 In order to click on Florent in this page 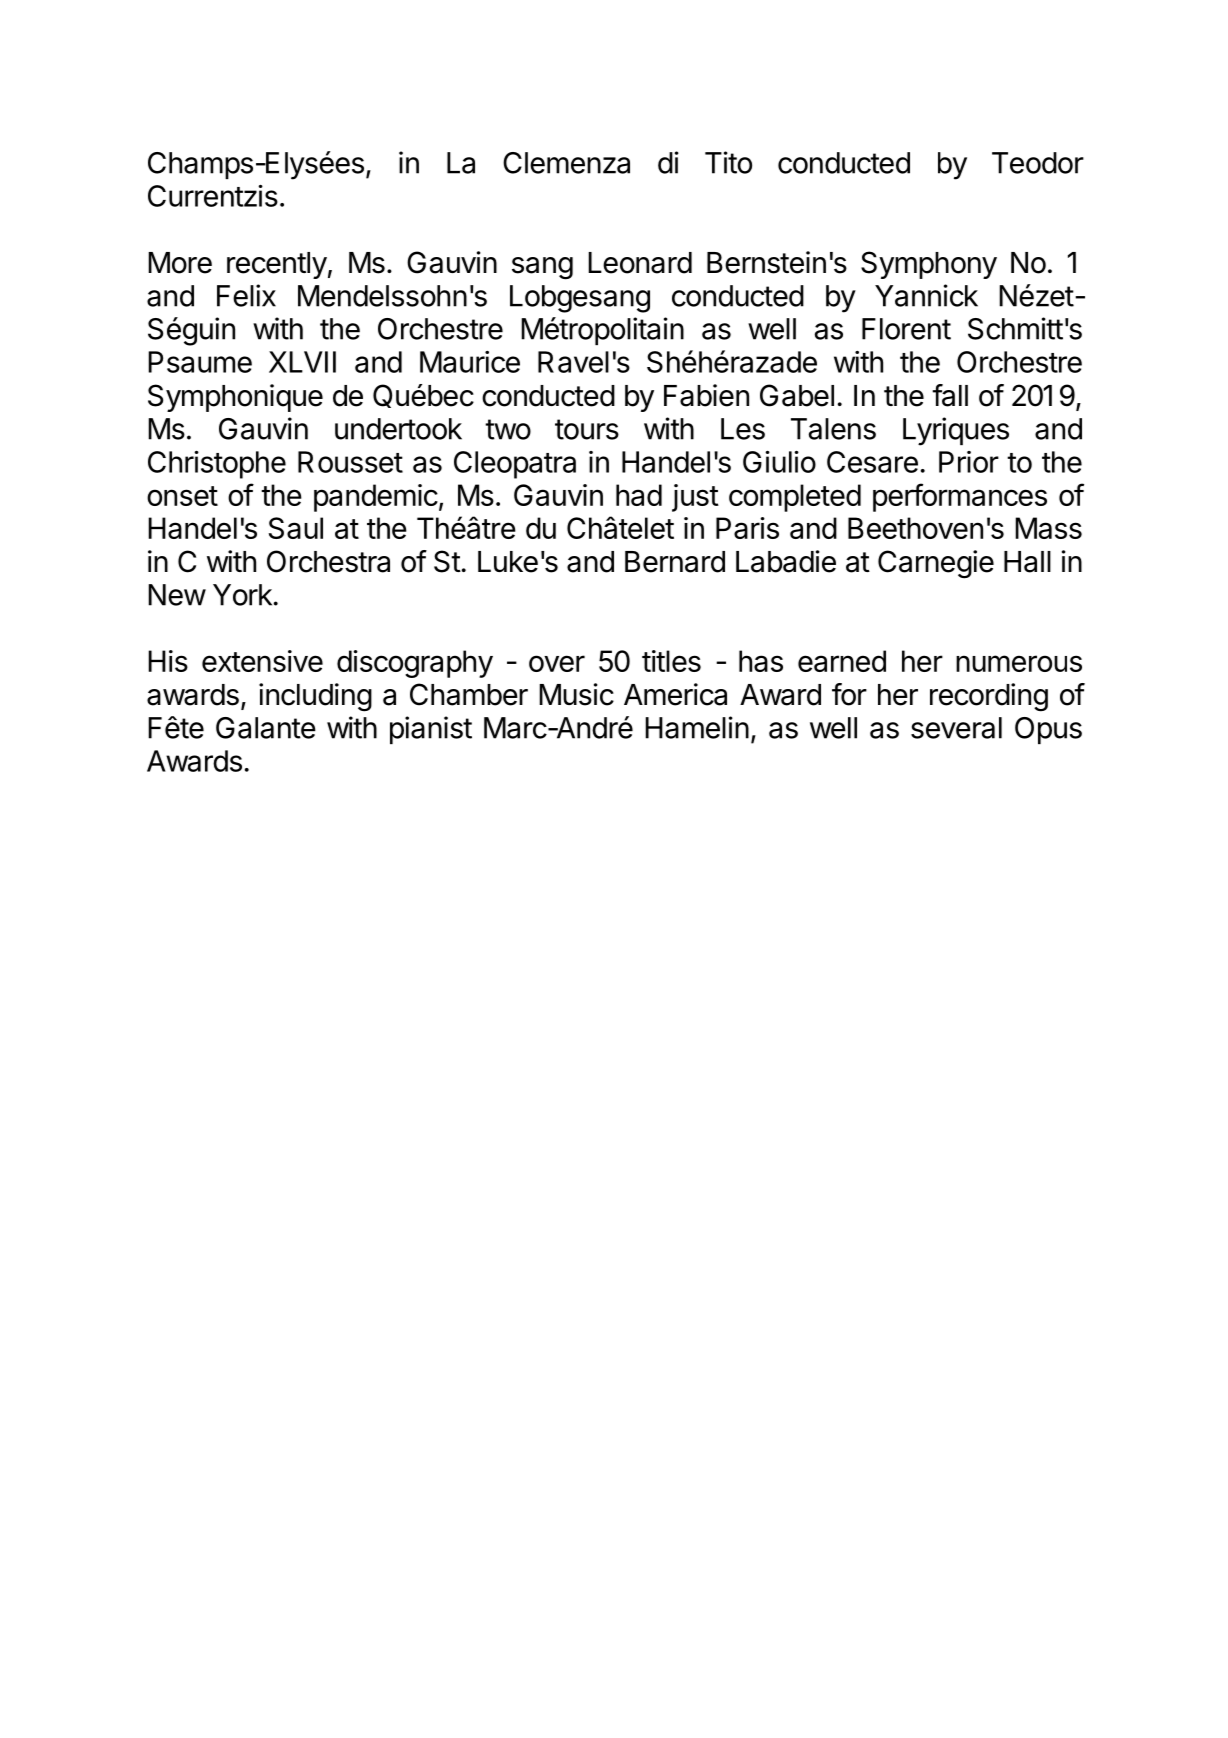, I will do `click(906, 329)`.
